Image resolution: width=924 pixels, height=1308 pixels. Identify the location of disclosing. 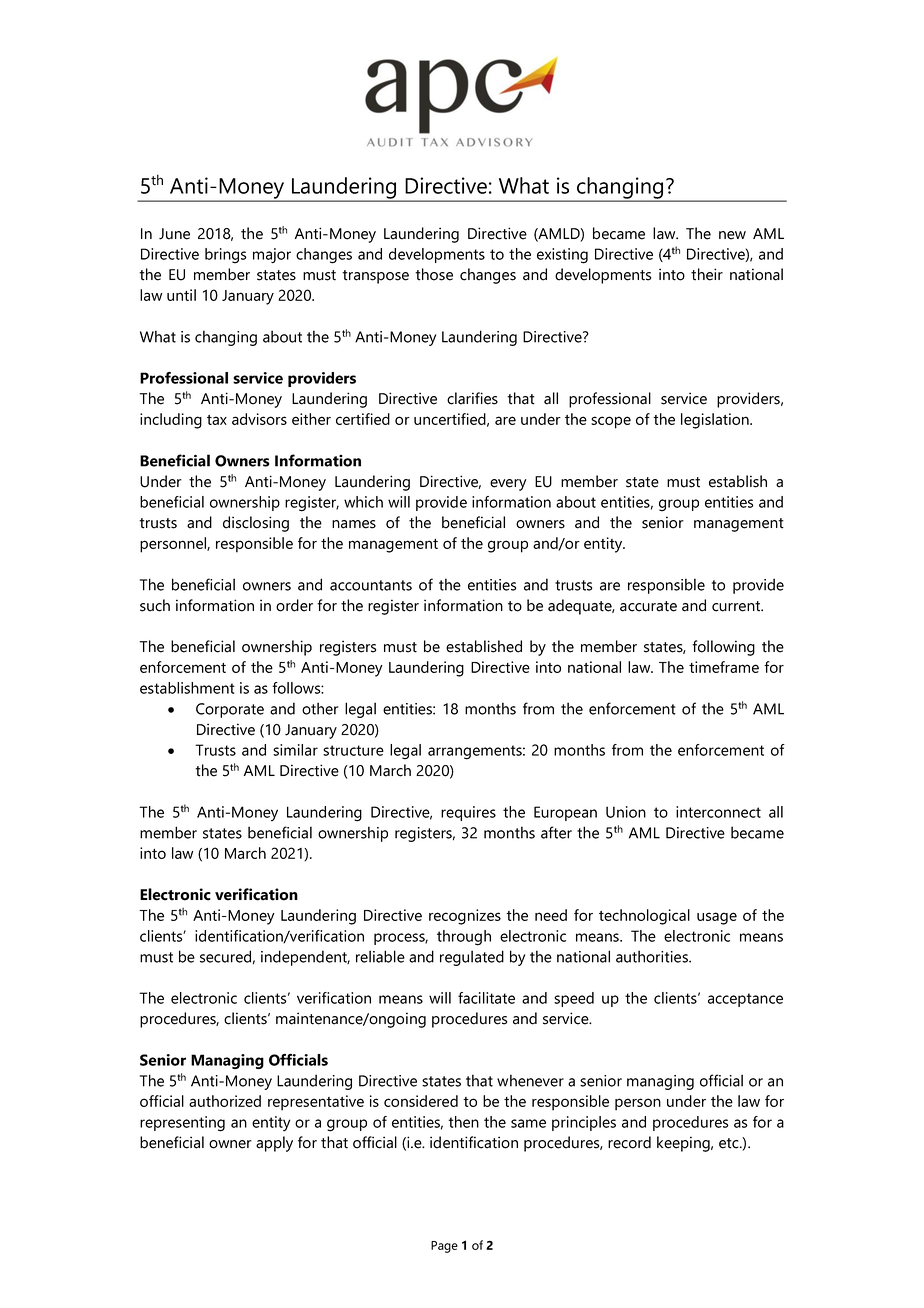
(256, 524).
